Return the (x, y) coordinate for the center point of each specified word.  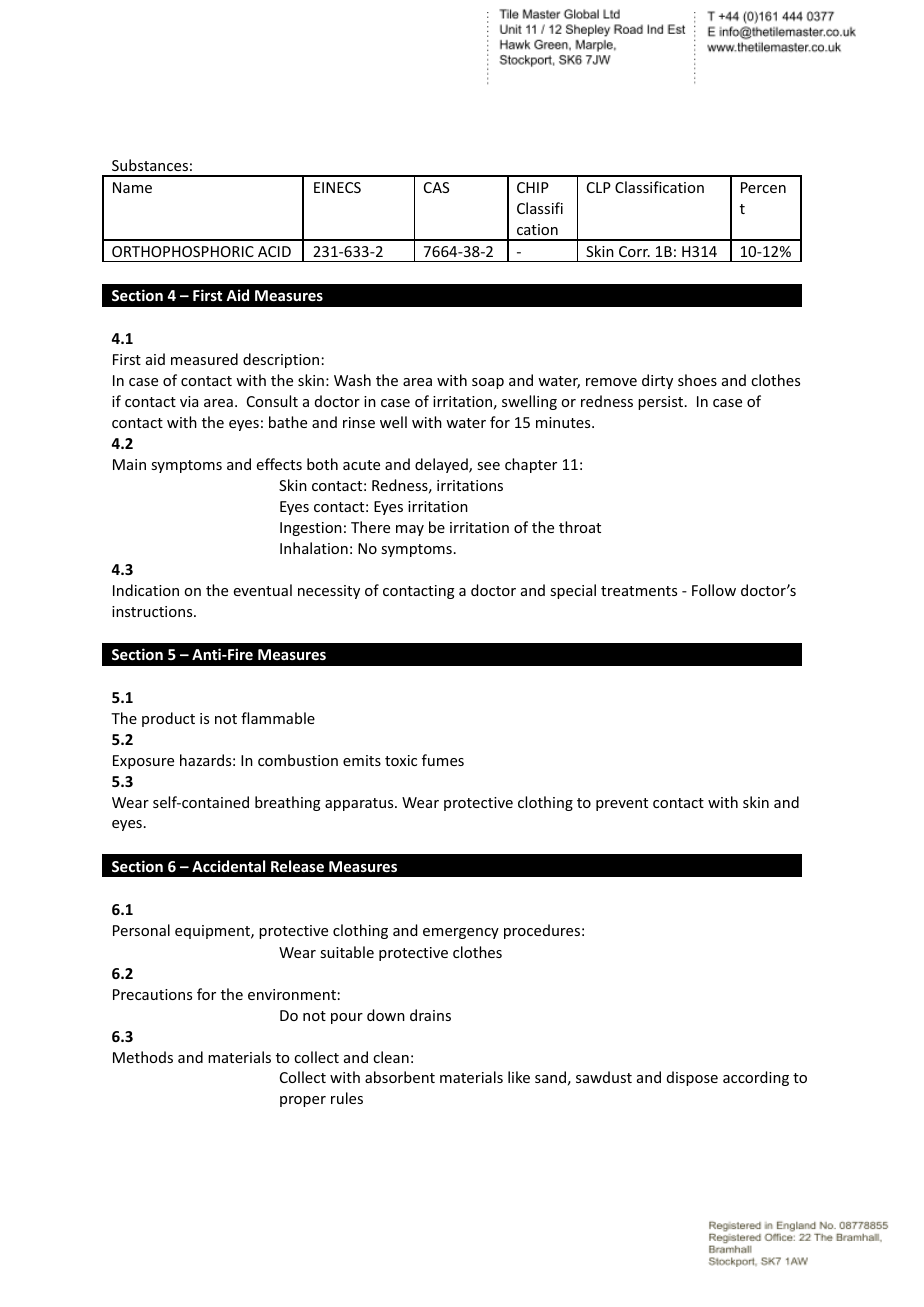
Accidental (228, 866)
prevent (622, 804)
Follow (714, 590)
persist (660, 403)
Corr (634, 251)
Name (132, 187)
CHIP (533, 187)
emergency (461, 933)
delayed (442, 465)
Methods (143, 1057)
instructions (153, 611)
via (189, 401)
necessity (329, 592)
